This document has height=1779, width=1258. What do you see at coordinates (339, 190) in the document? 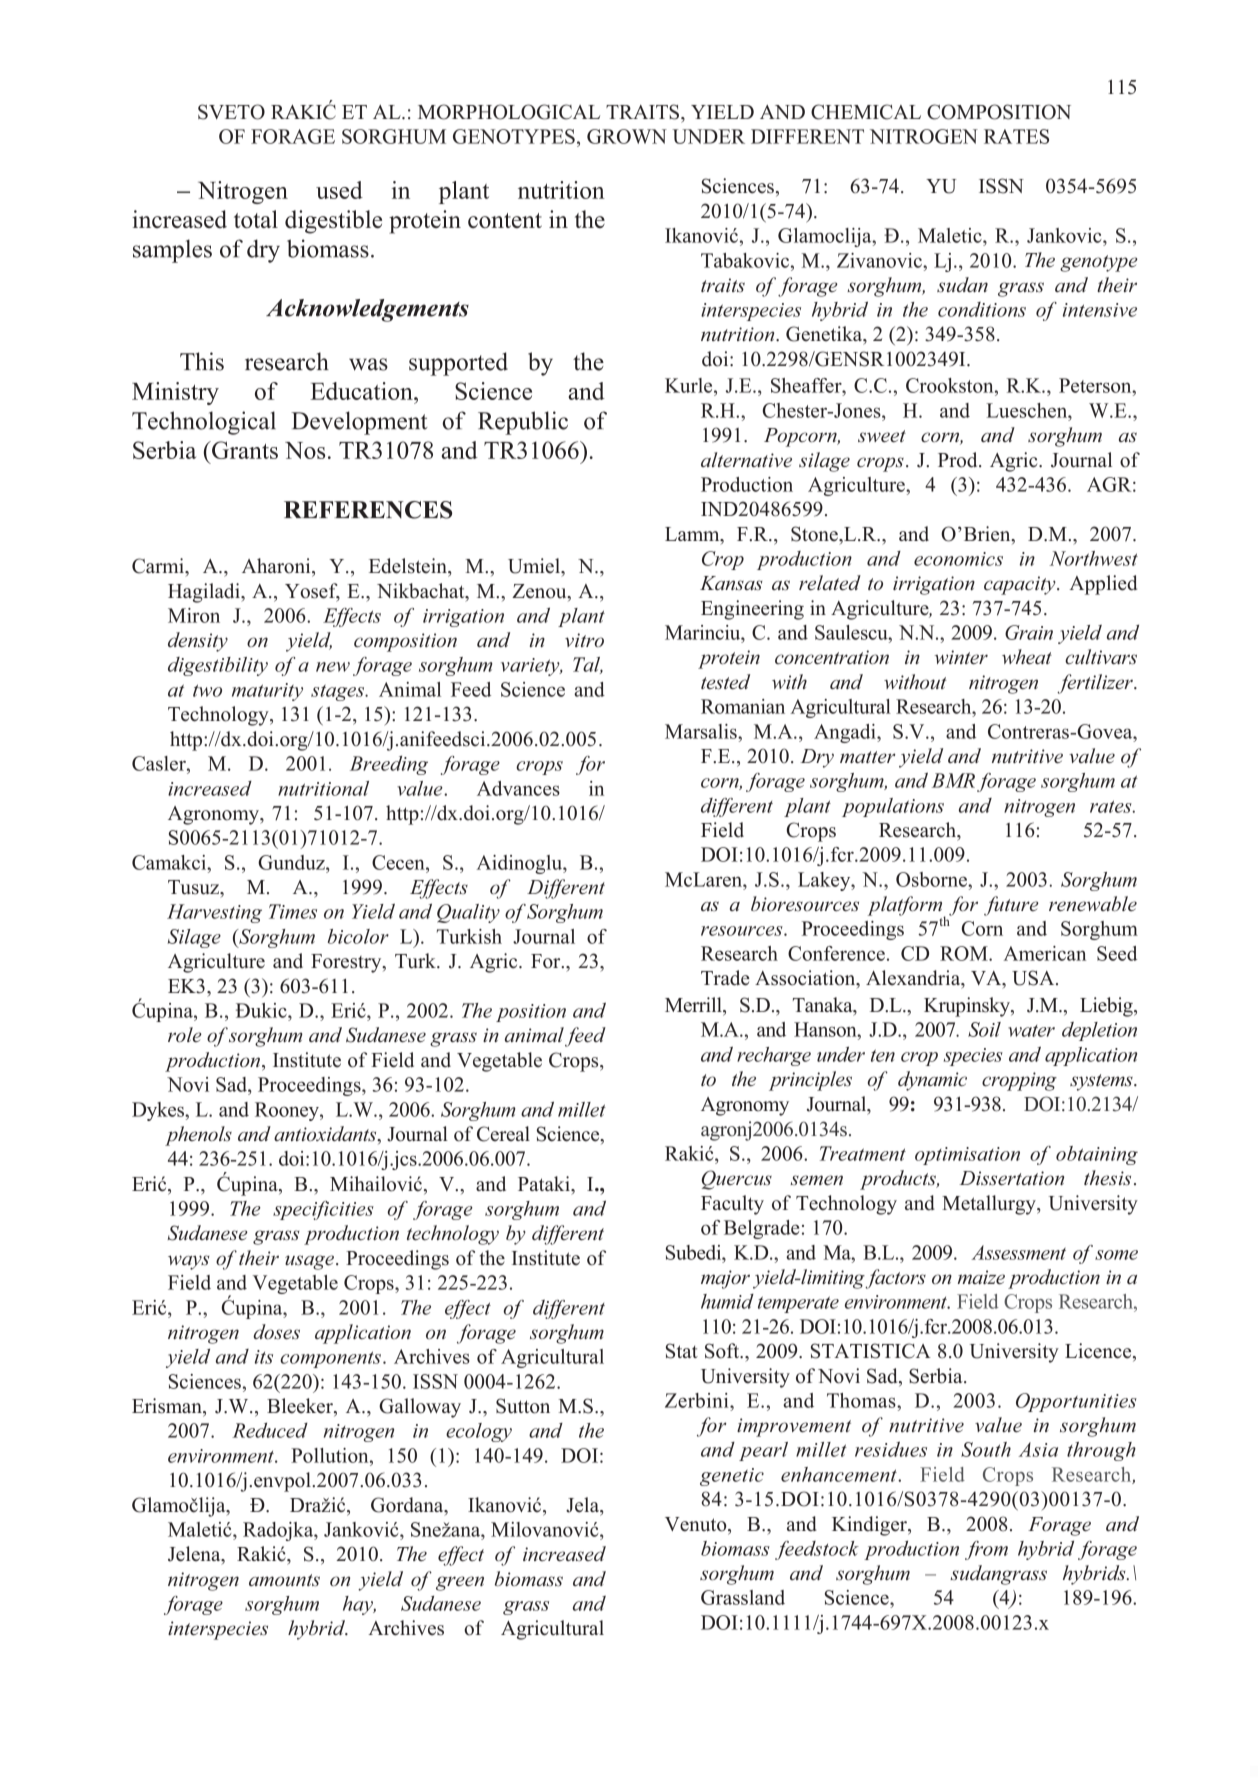
I see `used` at bounding box center [339, 190].
